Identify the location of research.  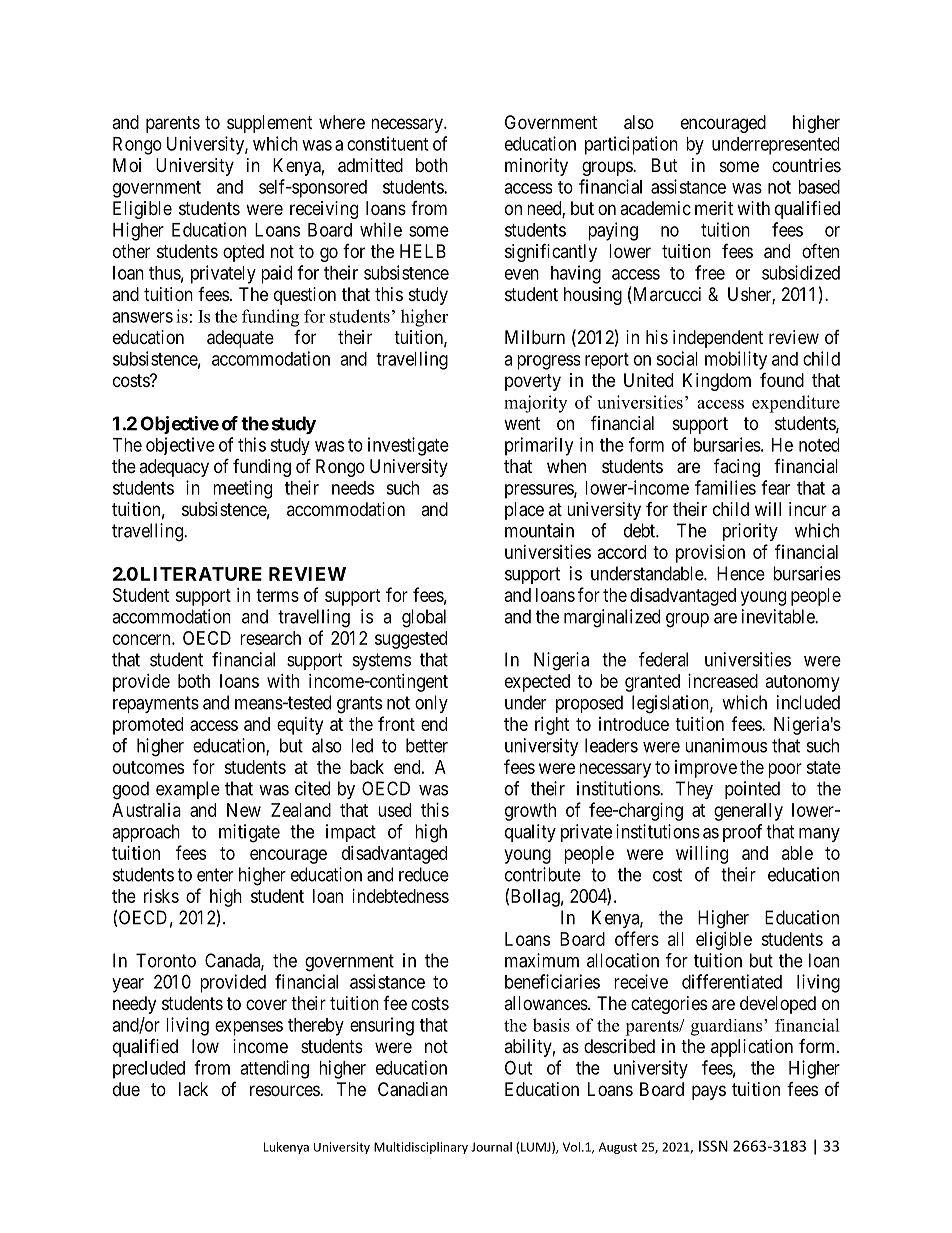
(270, 638).
